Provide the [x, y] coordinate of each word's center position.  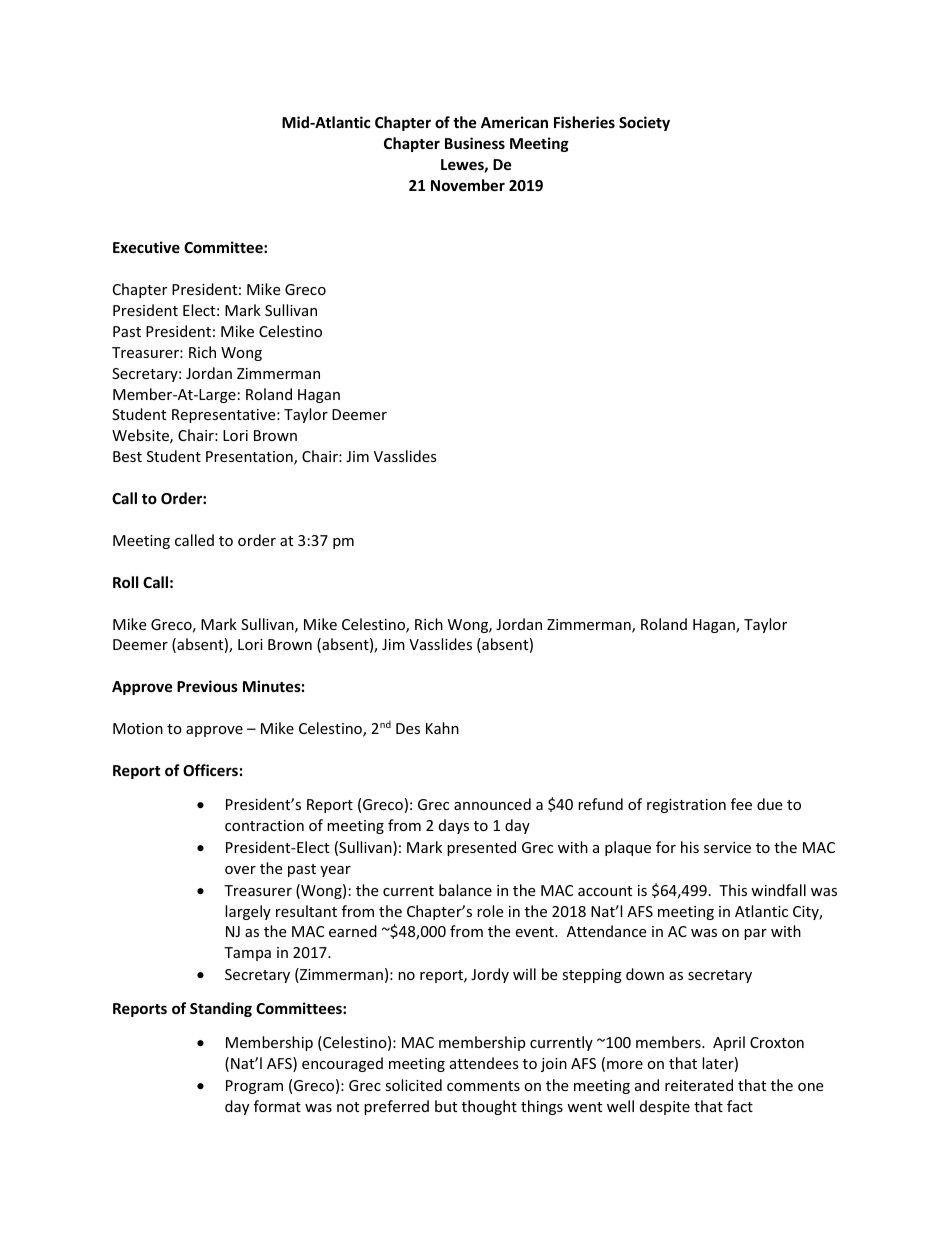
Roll [125, 582]
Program [254, 1087]
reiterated [699, 1085]
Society [644, 123]
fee [741, 804]
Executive [146, 247]
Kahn [442, 728]
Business [475, 143]
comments [483, 1086]
